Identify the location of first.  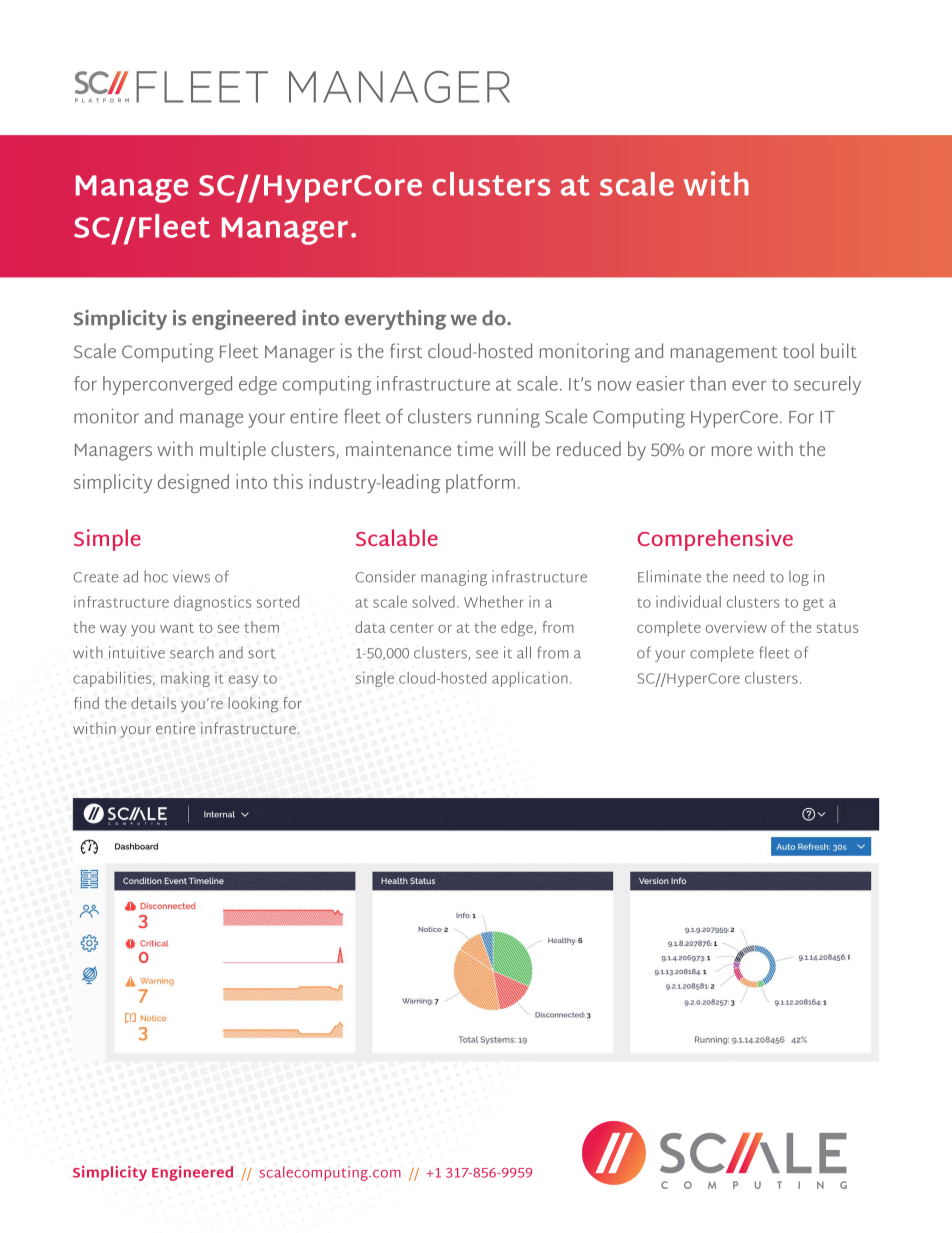
(406, 350).
